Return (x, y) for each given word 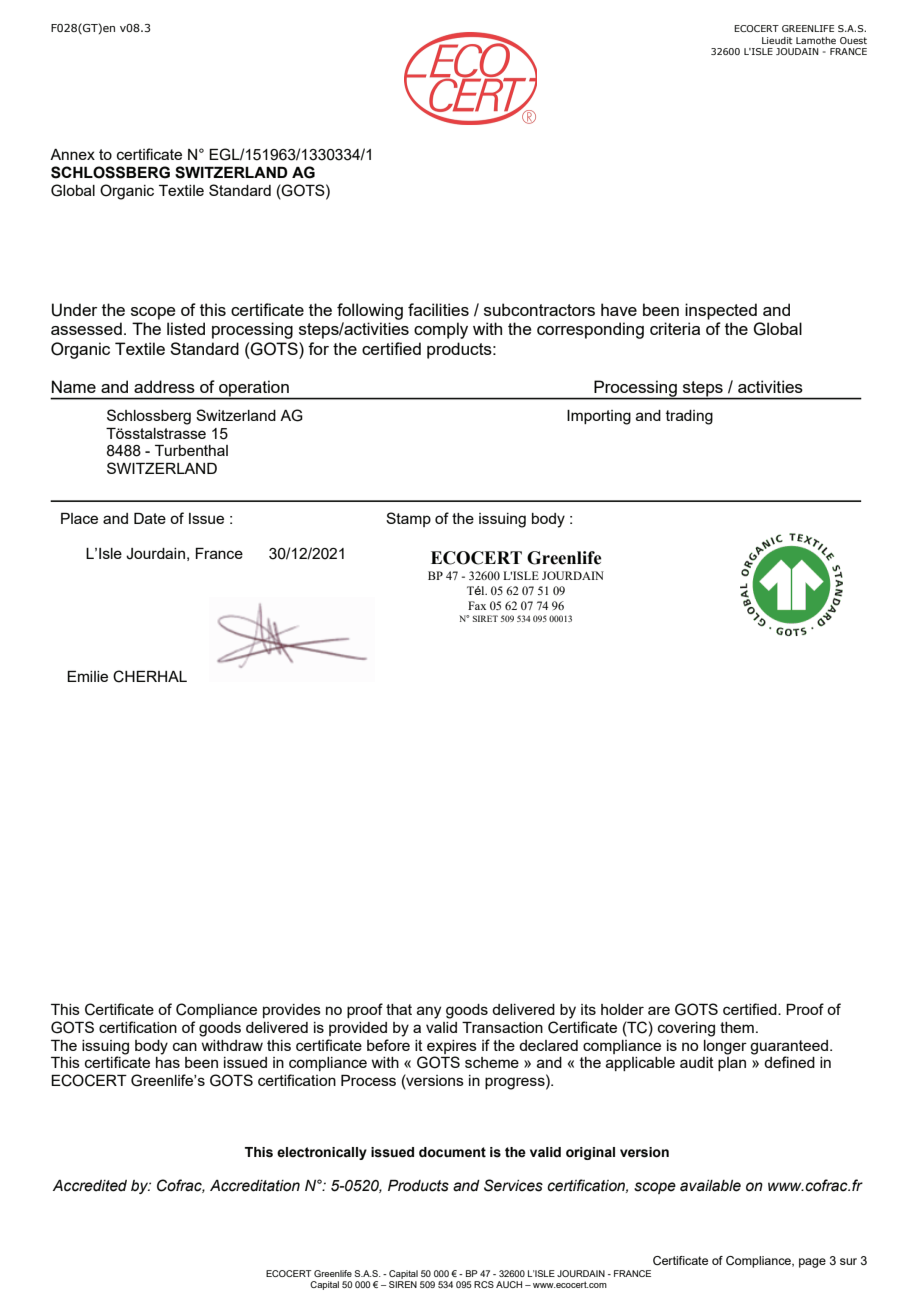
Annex (72, 154)
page (812, 1263)
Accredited (90, 1186)
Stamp (408, 519)
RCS (484, 1284)
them (737, 1027)
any (429, 1012)
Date (150, 518)
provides (292, 1011)
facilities (438, 309)
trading (689, 417)
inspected (721, 311)
